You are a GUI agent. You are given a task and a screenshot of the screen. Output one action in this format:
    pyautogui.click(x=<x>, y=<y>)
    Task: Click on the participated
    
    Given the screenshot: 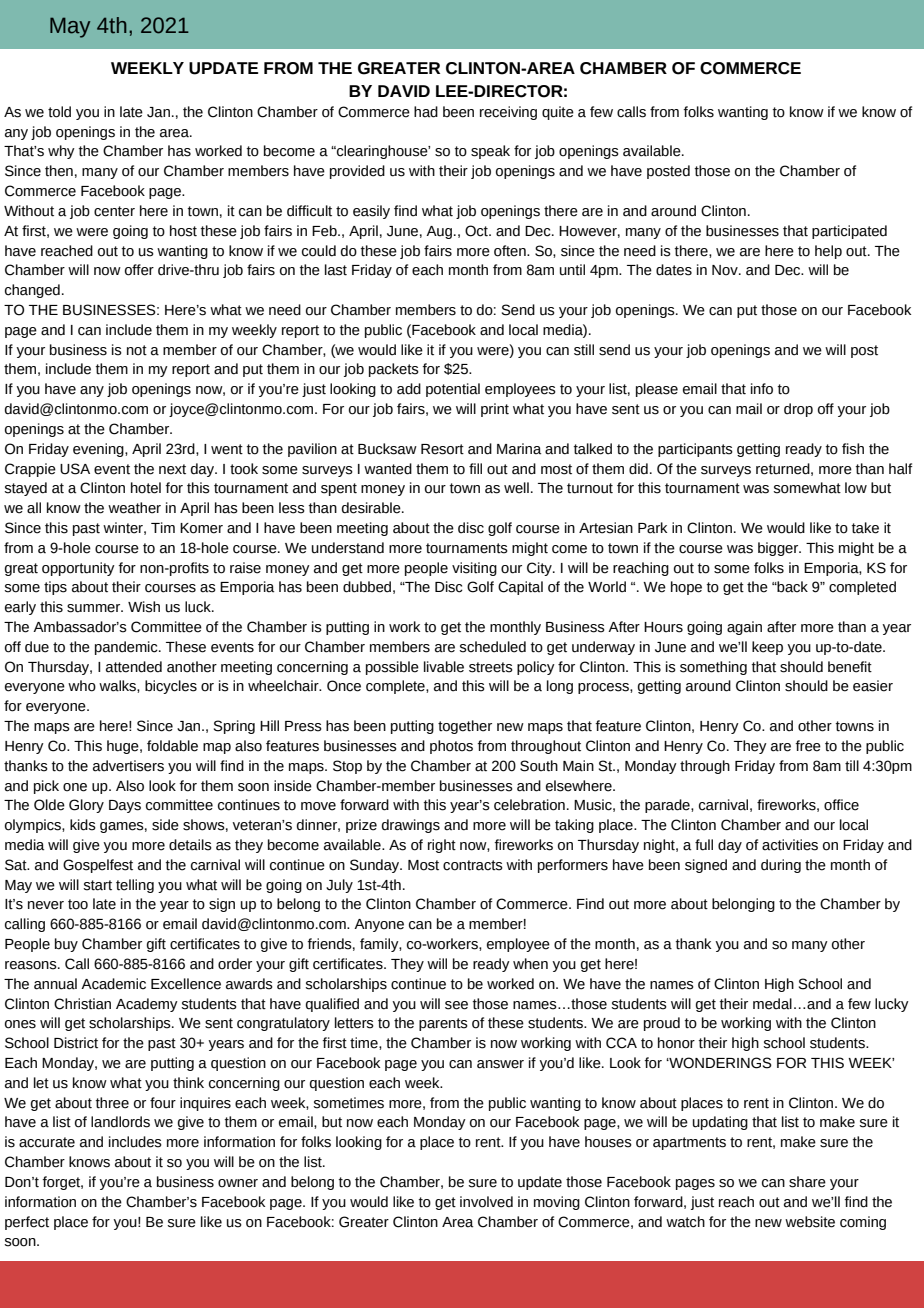 What is the action you would take?
    pyautogui.click(x=849, y=232)
